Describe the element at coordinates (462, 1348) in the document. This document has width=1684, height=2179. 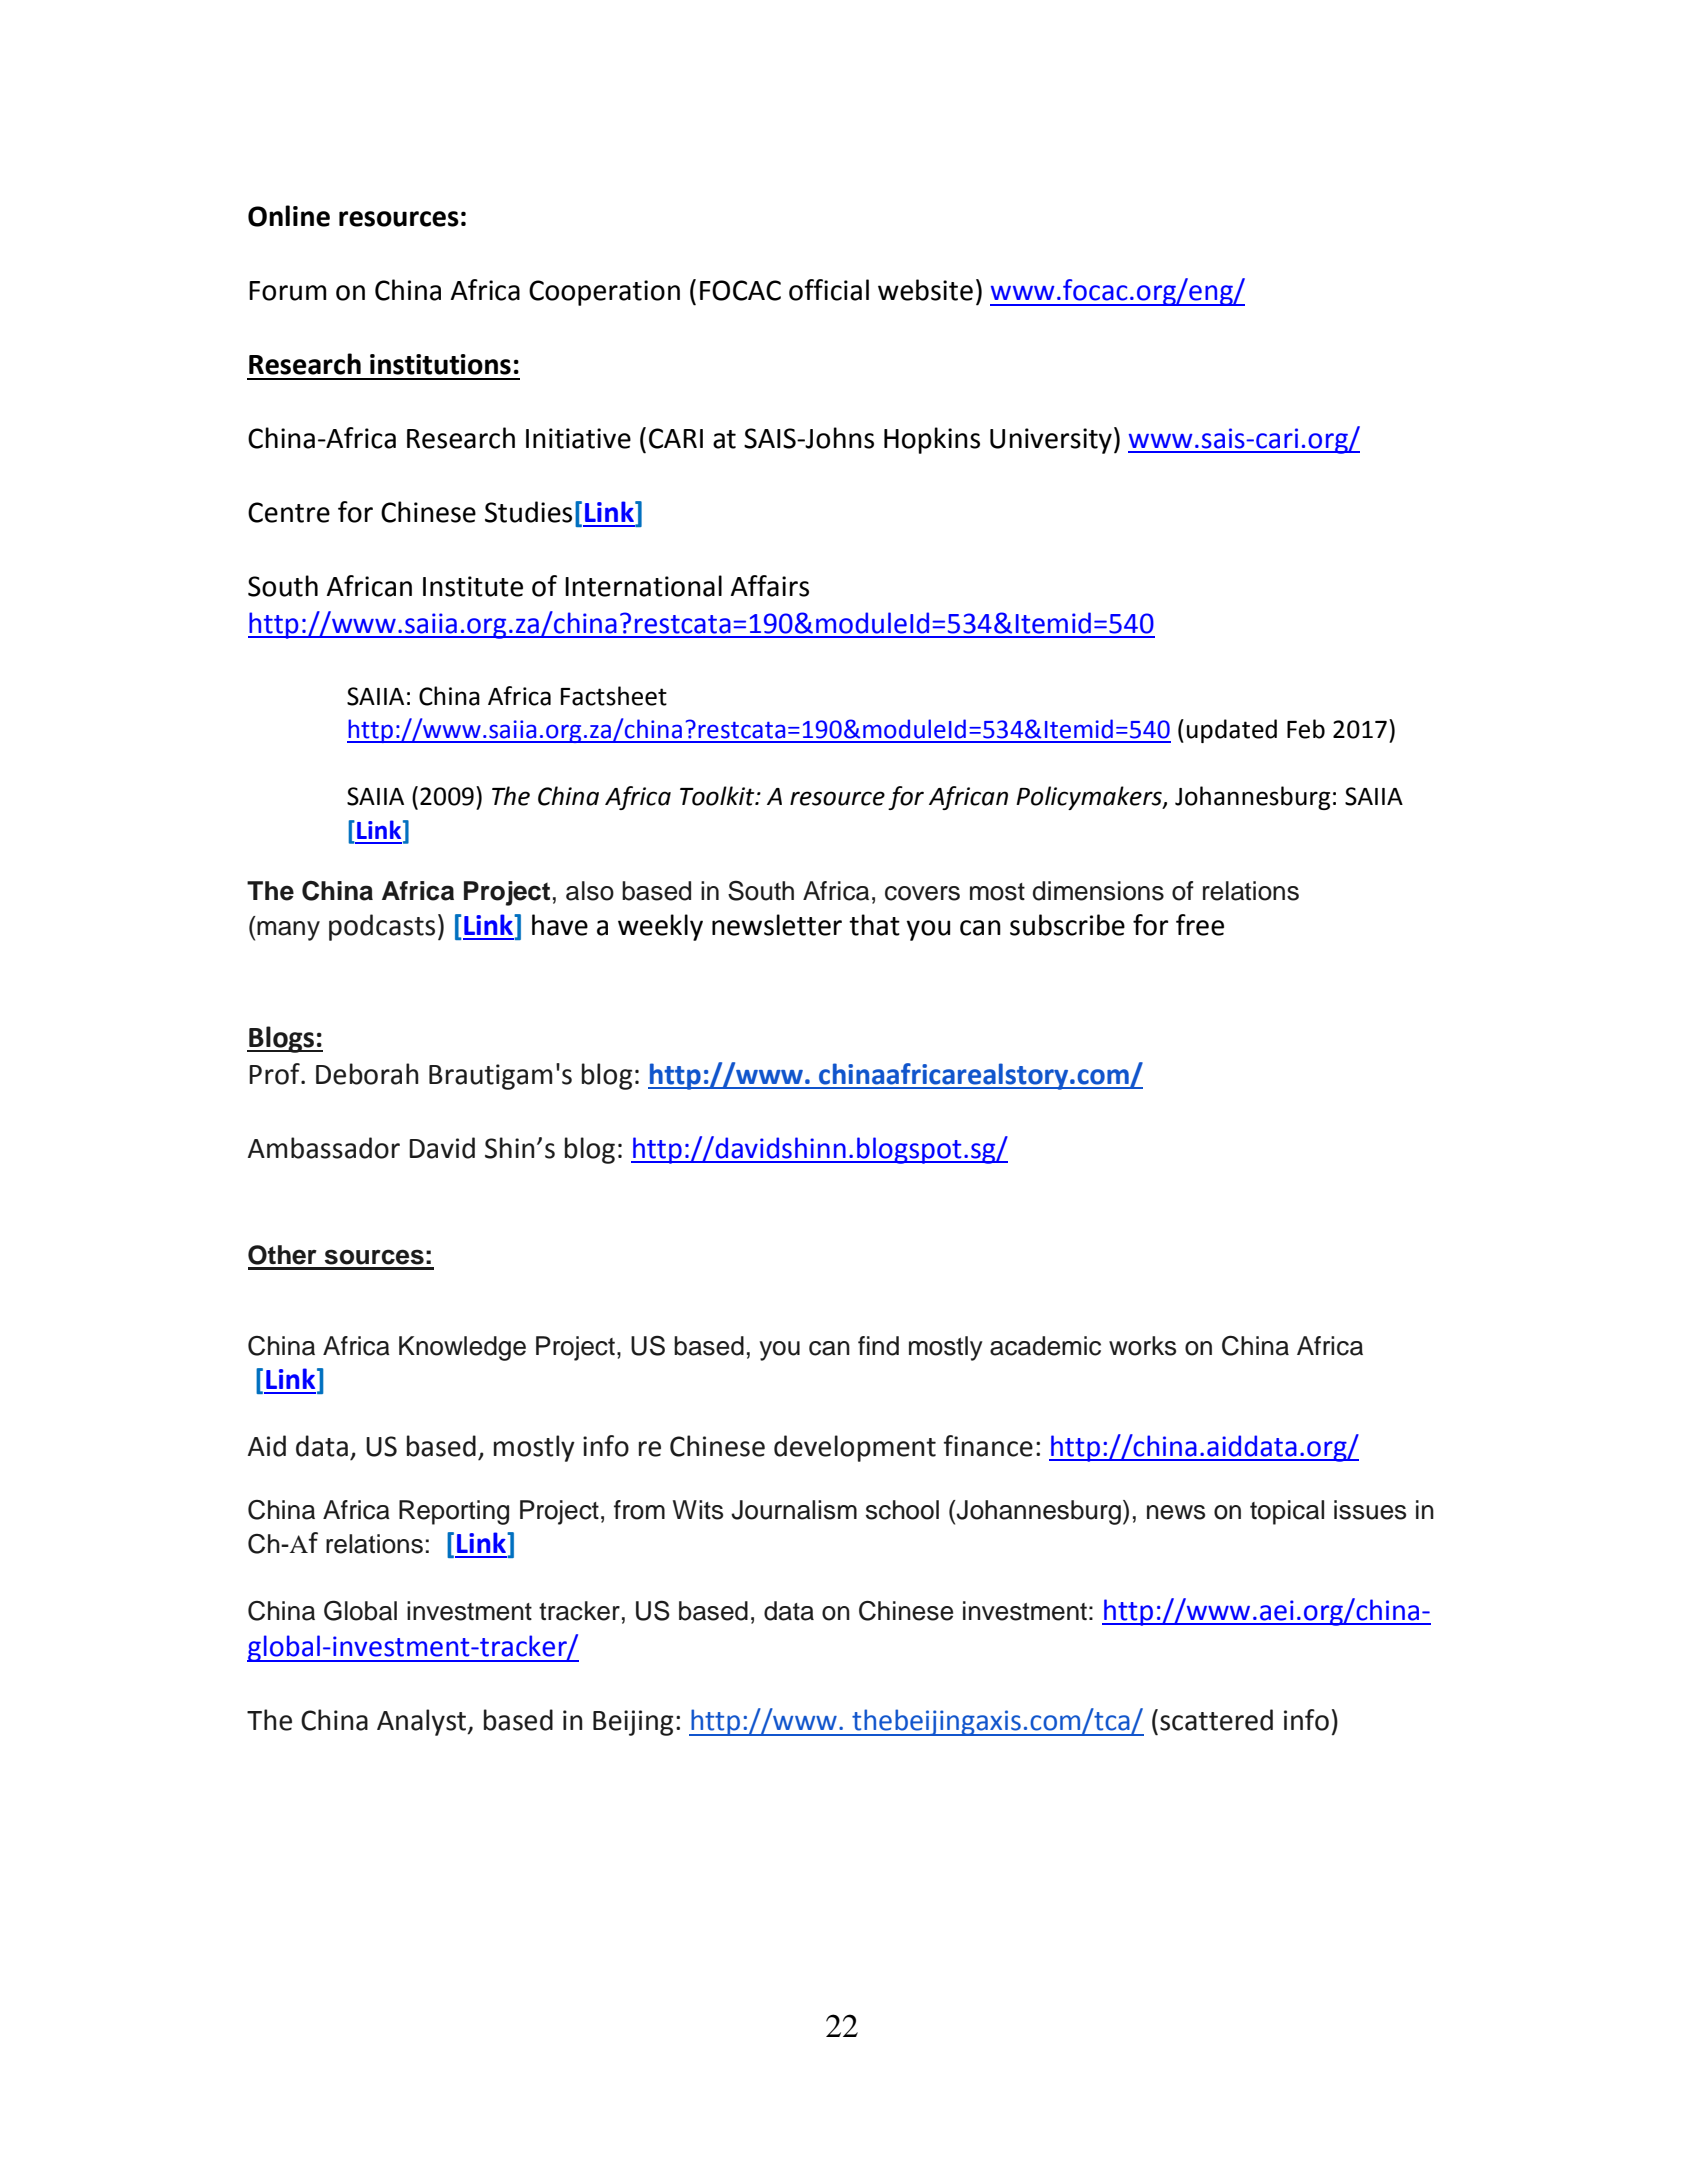
I see `Knowledge` at that location.
